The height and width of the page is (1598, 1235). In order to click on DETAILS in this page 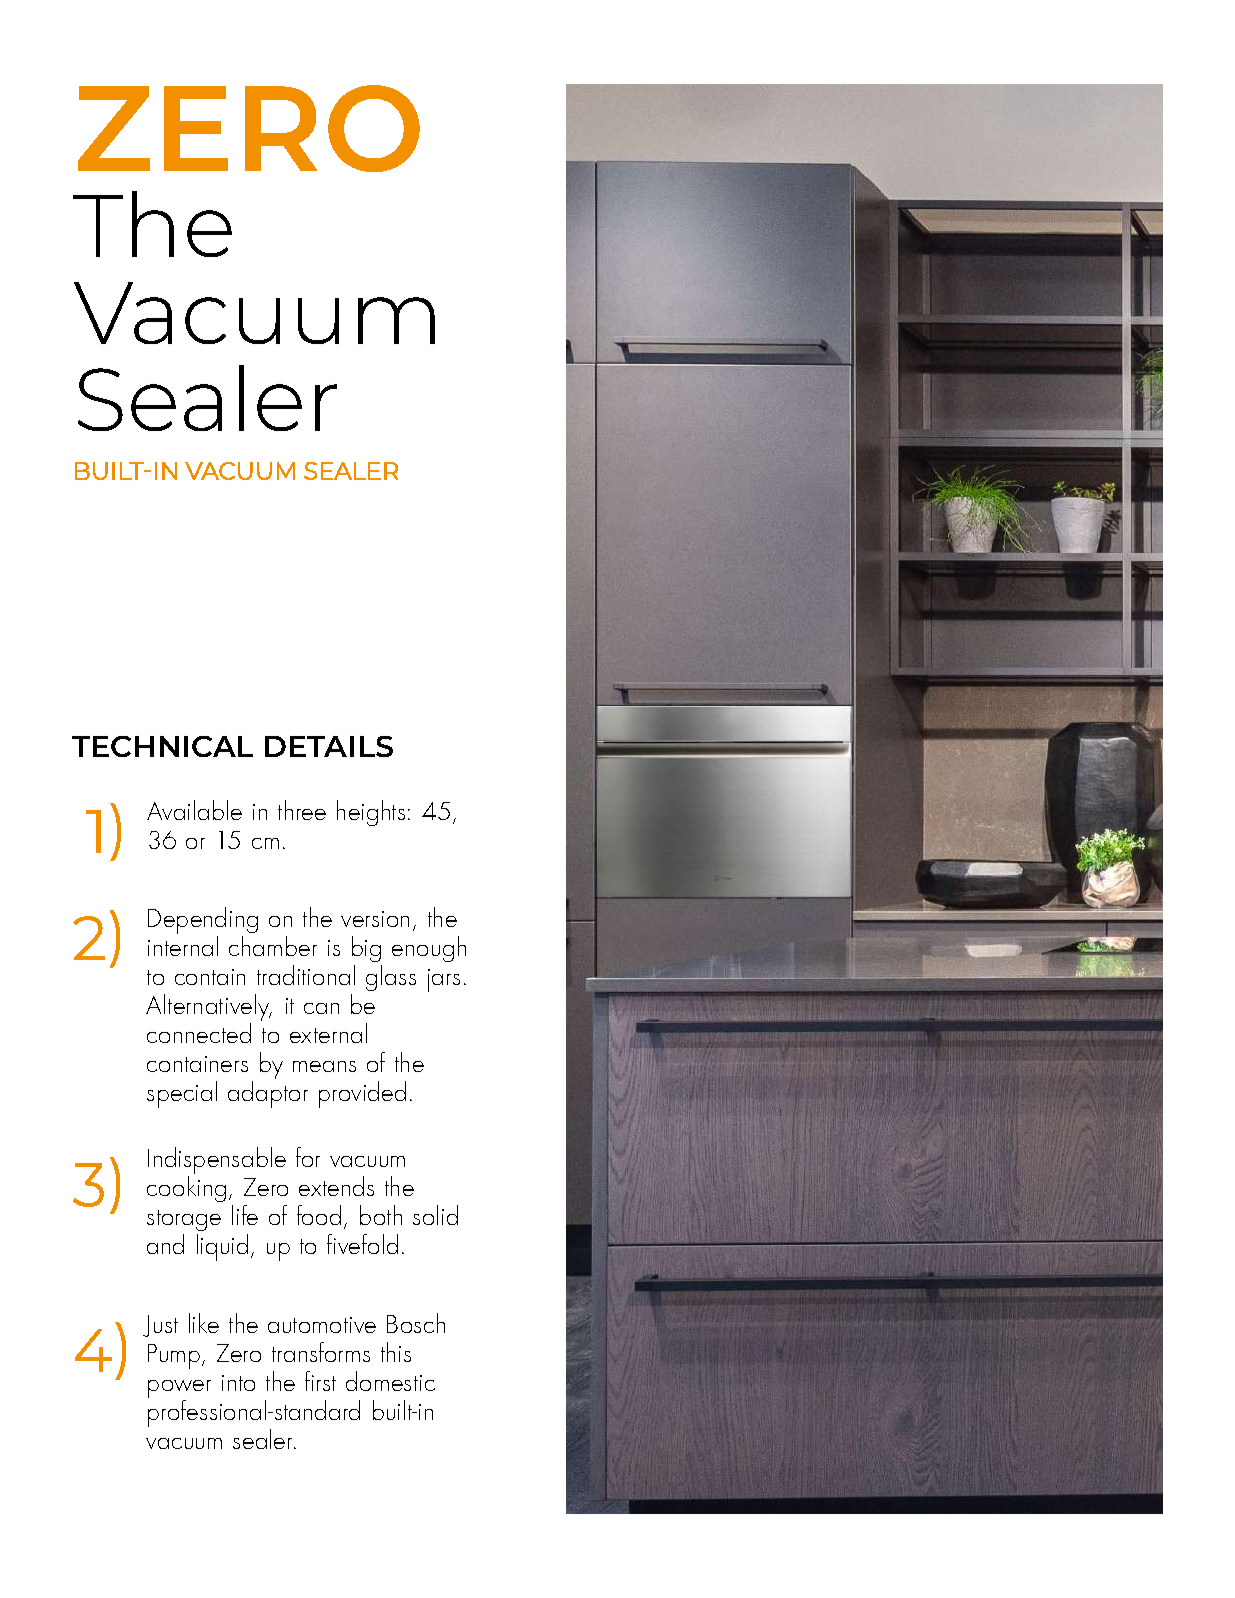, I will do `click(329, 746)`.
